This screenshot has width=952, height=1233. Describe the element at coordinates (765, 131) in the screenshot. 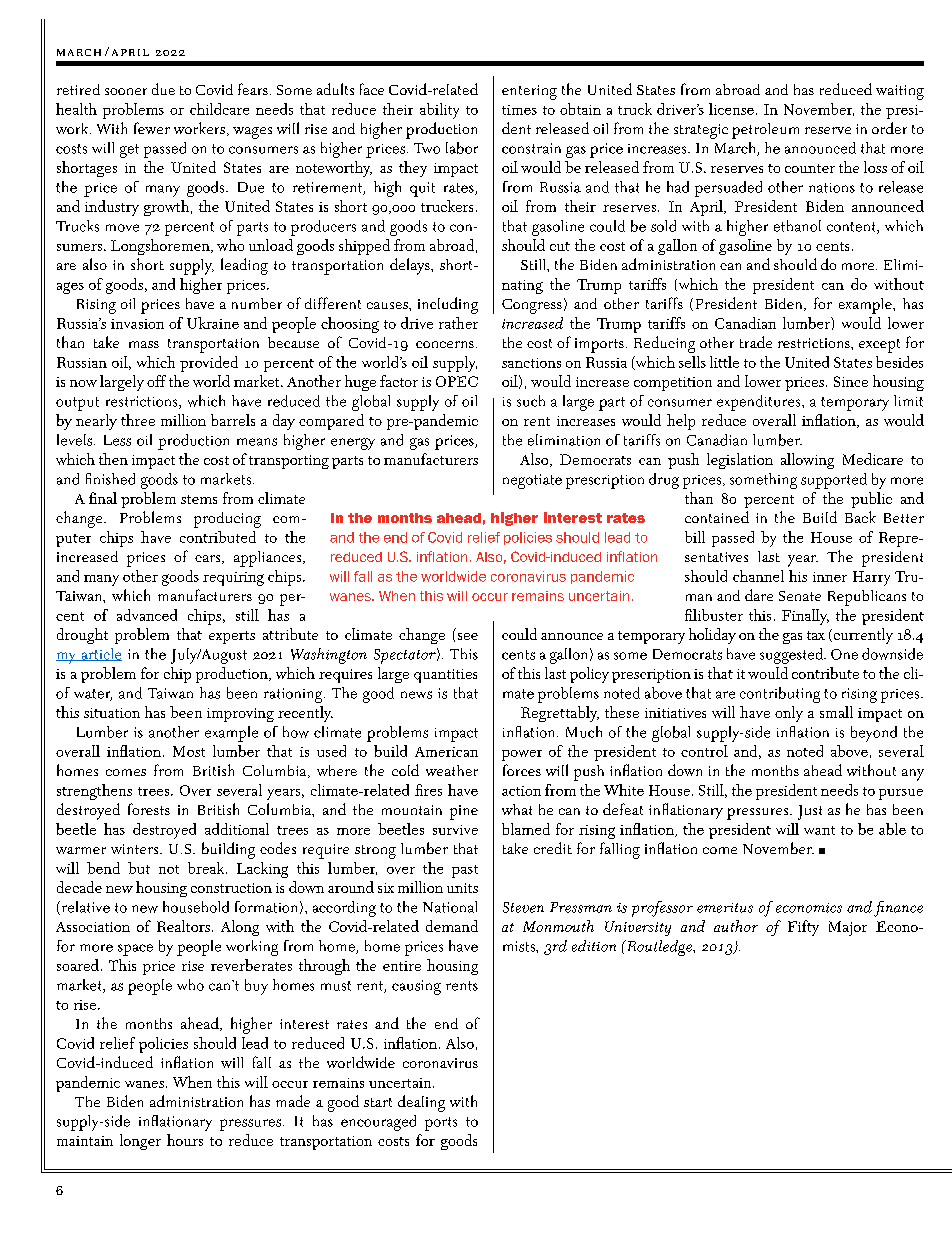

I see `petroleum` at that location.
